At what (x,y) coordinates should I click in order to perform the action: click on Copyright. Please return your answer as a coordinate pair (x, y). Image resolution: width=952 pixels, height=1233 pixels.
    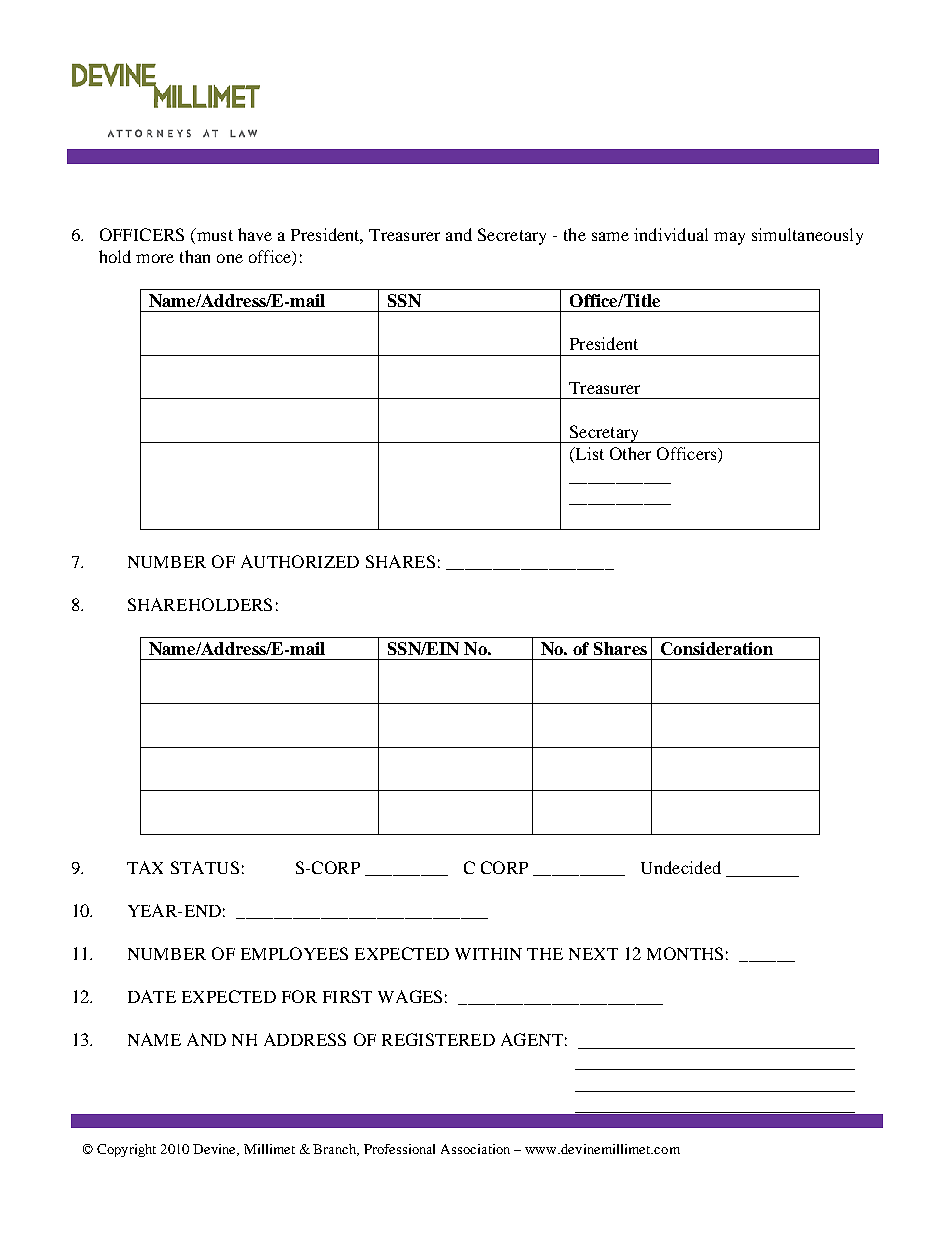
    Looking at the image, I should click on (126, 1150).
